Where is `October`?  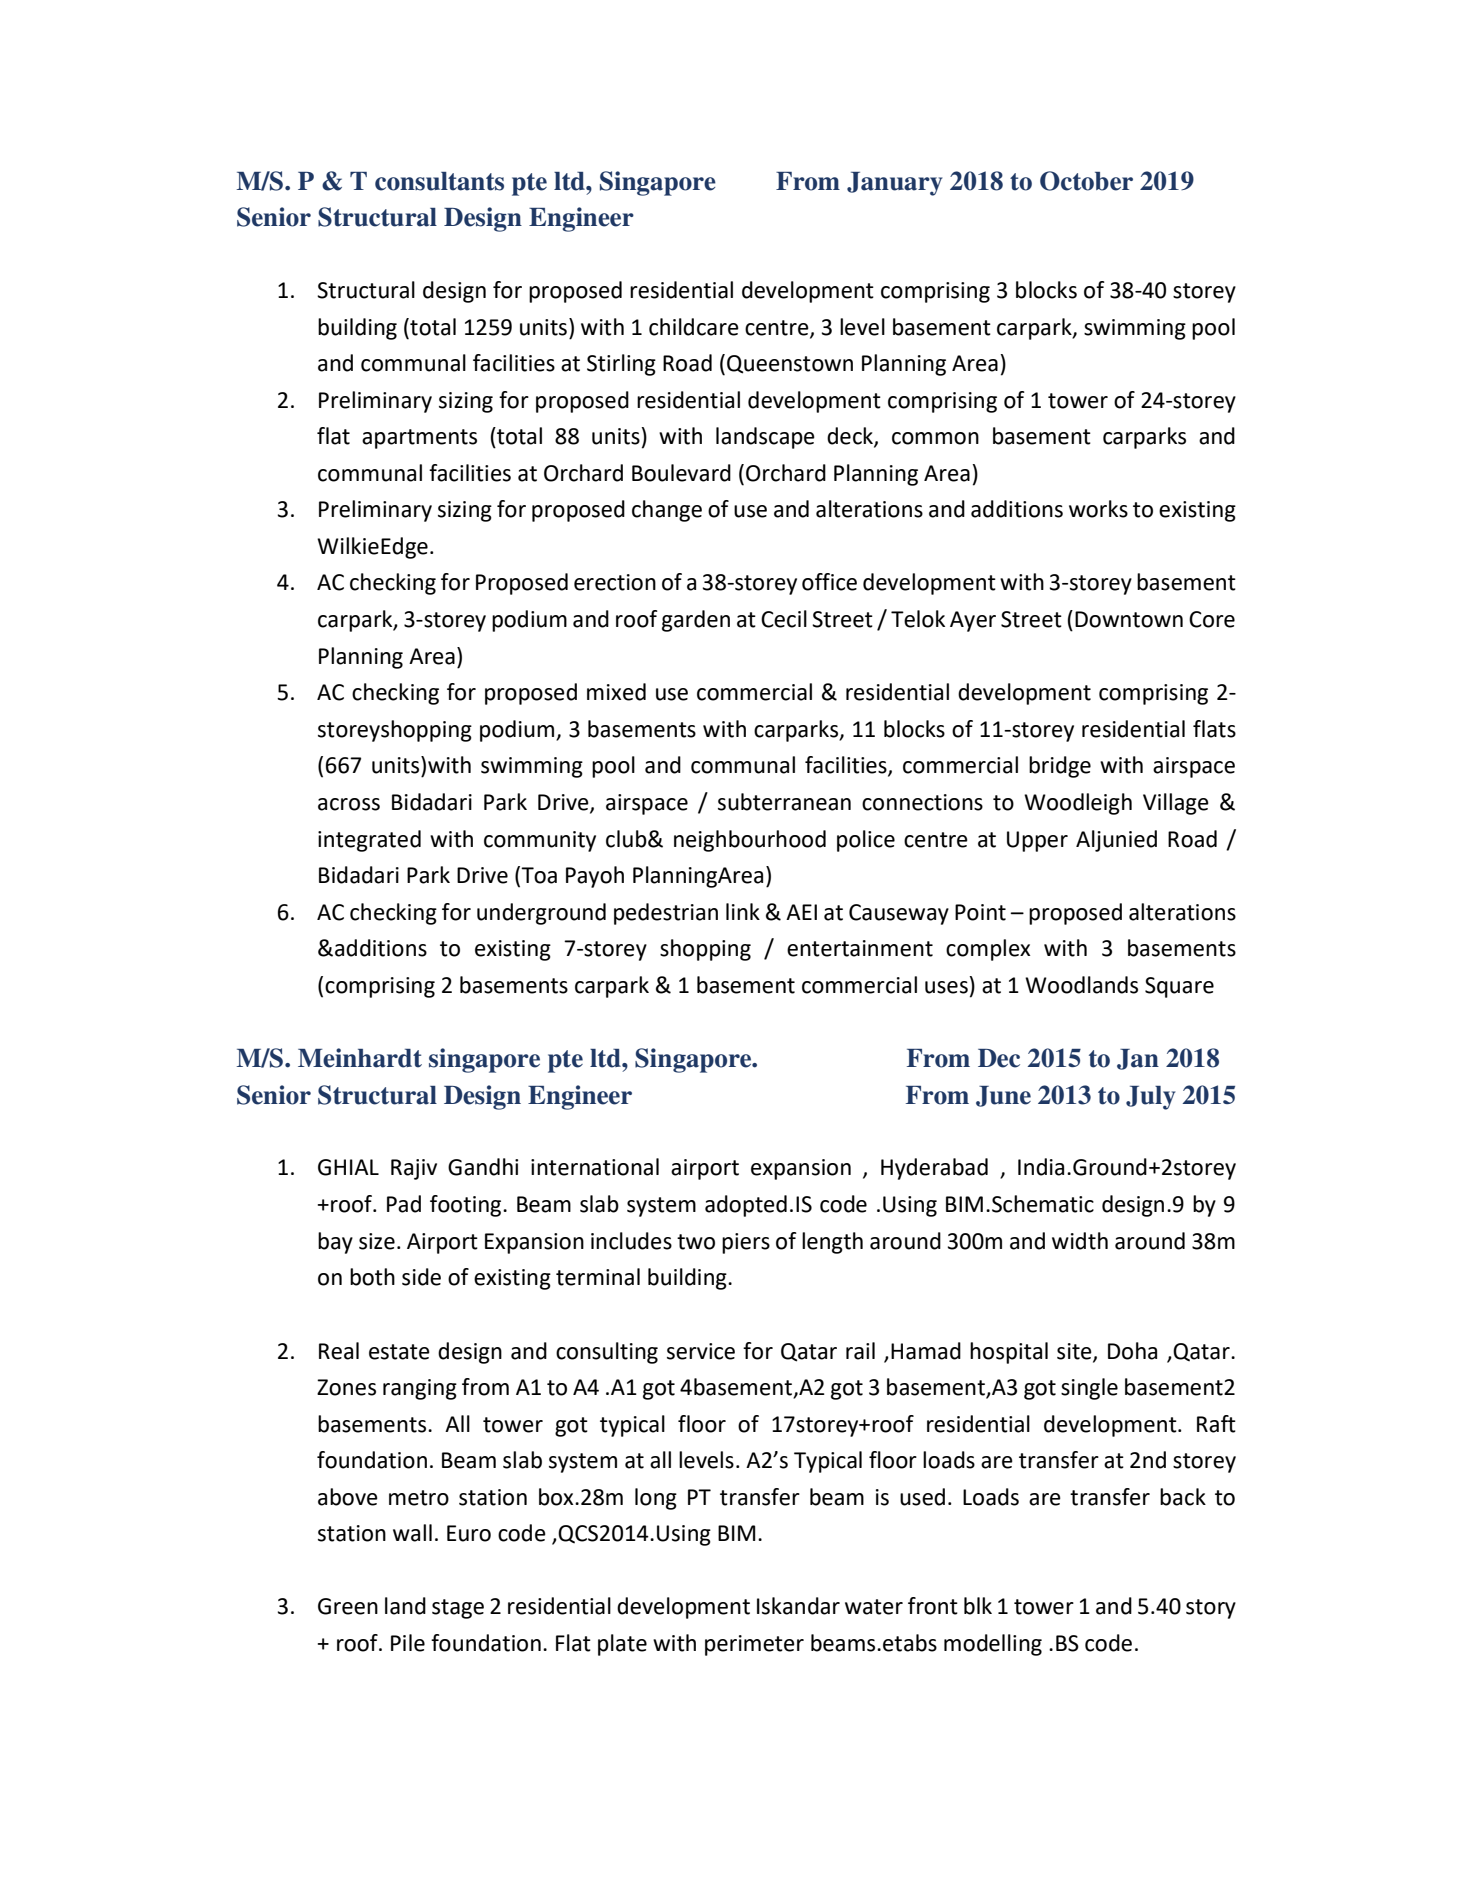
October is located at coordinates (1086, 181).
